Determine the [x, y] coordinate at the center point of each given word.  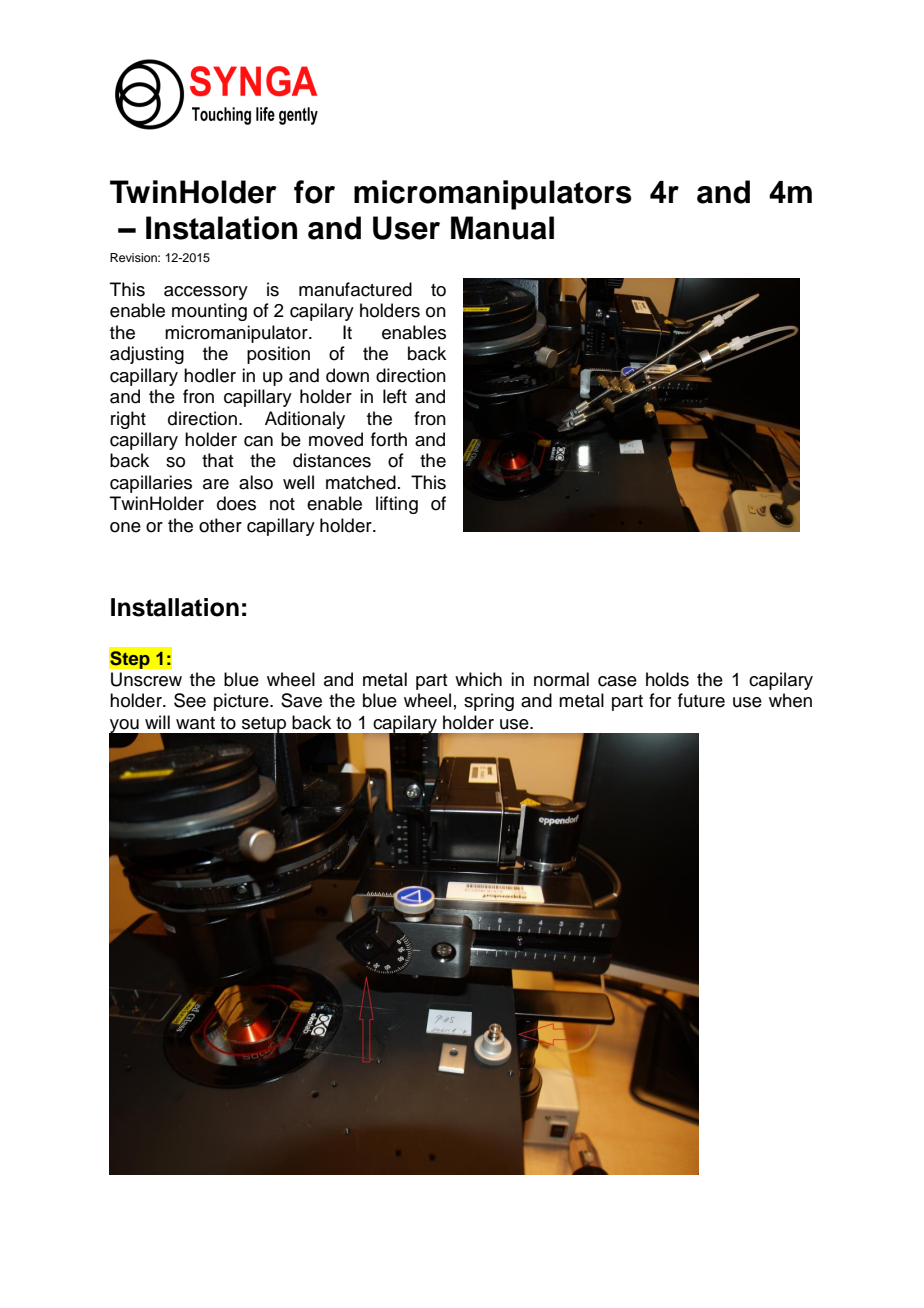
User [406, 228]
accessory [206, 293]
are [216, 484]
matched [361, 482]
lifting [397, 505]
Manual [502, 228]
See [190, 700]
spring [489, 702]
